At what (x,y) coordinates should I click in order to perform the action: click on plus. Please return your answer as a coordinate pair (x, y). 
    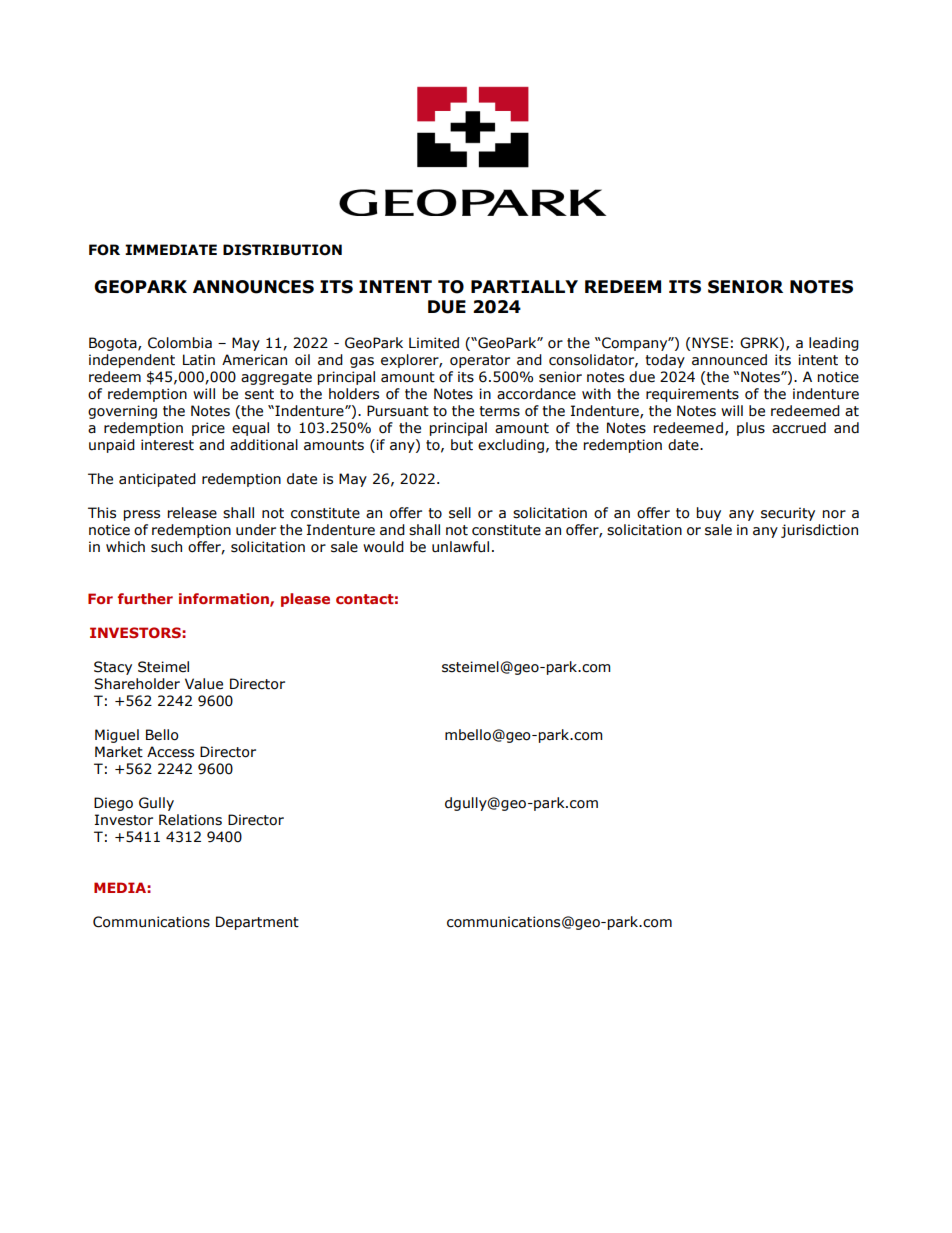
    Looking at the image, I should click on (751, 429).
